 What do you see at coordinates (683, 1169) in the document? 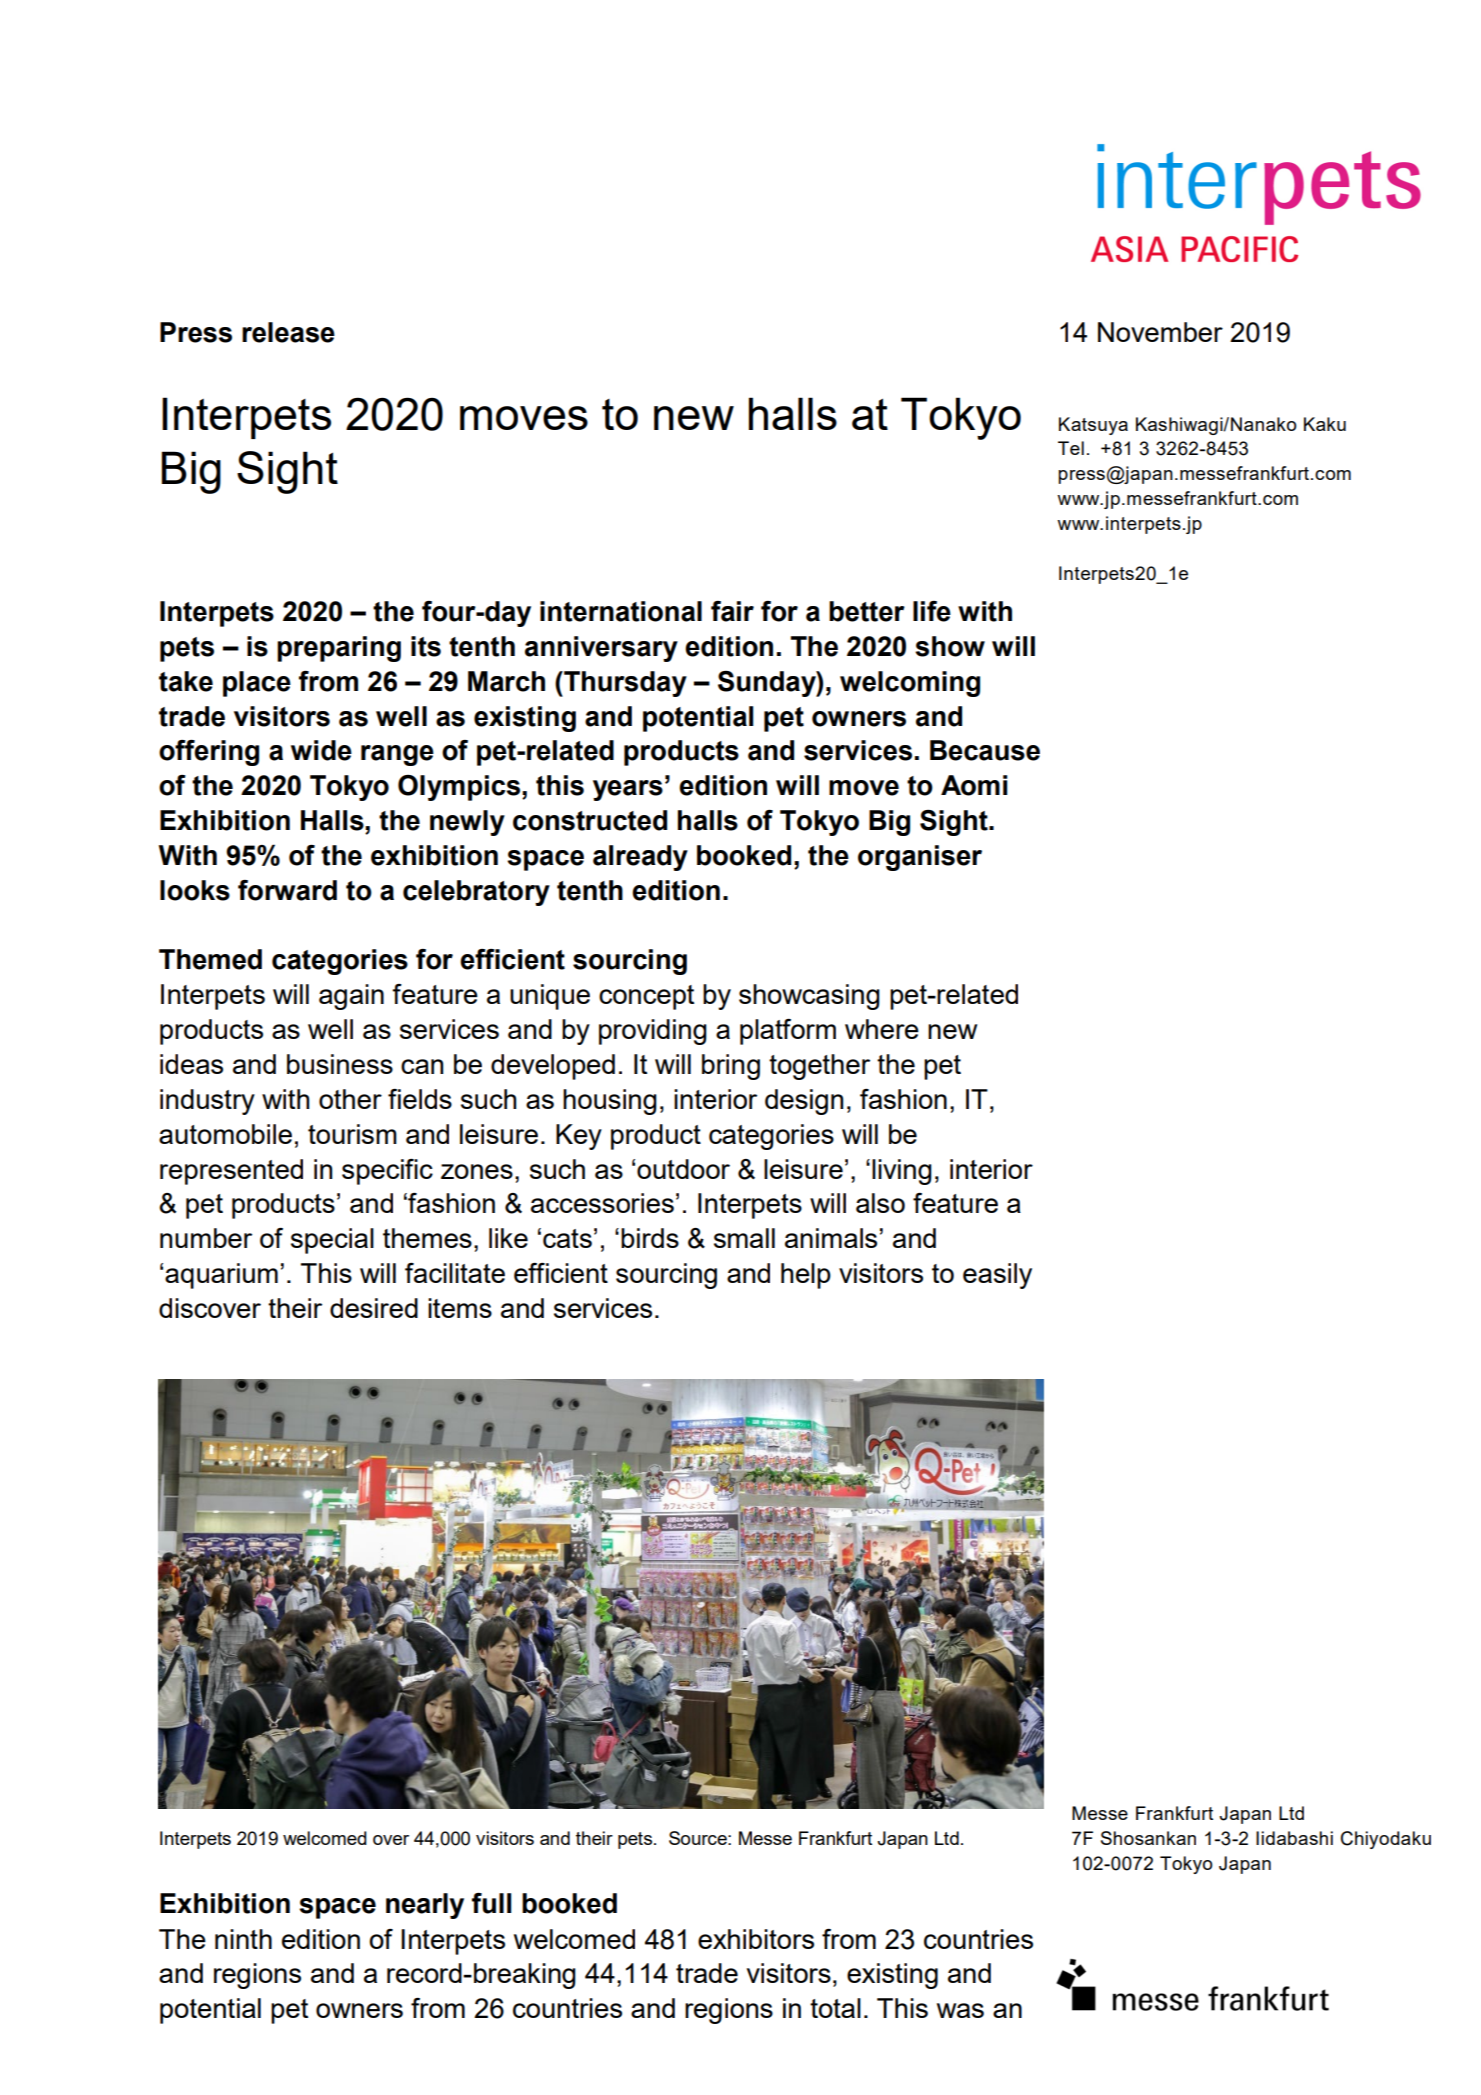
I see `outdoor` at bounding box center [683, 1169].
